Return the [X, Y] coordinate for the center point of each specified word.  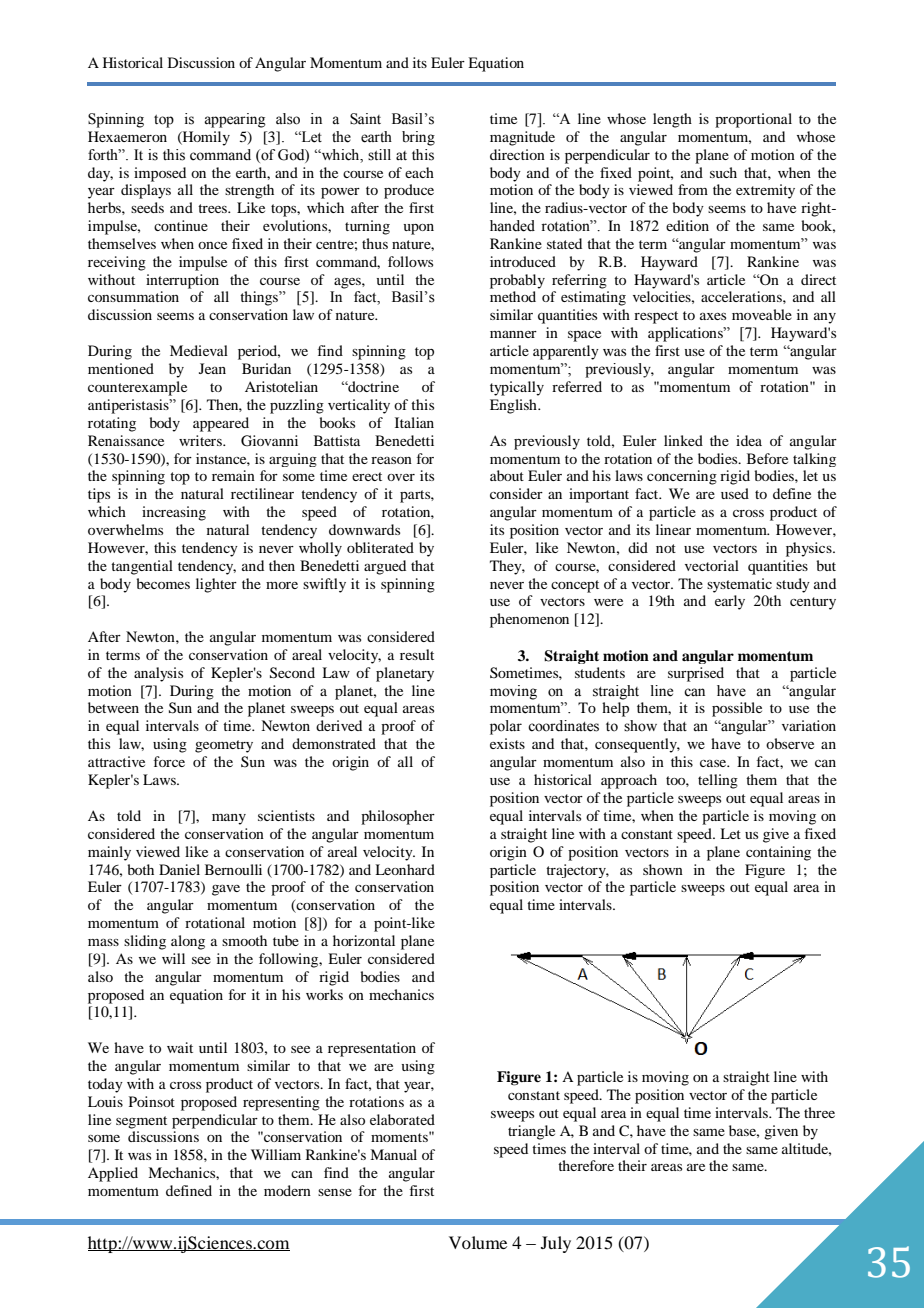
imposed [160, 174]
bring [418, 138]
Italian [414, 422]
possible [737, 709]
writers [201, 440]
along [188, 942]
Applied [113, 1174]
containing [778, 853]
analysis [158, 674]
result [417, 654]
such [723, 172]
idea [749, 440]
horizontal [364, 940]
